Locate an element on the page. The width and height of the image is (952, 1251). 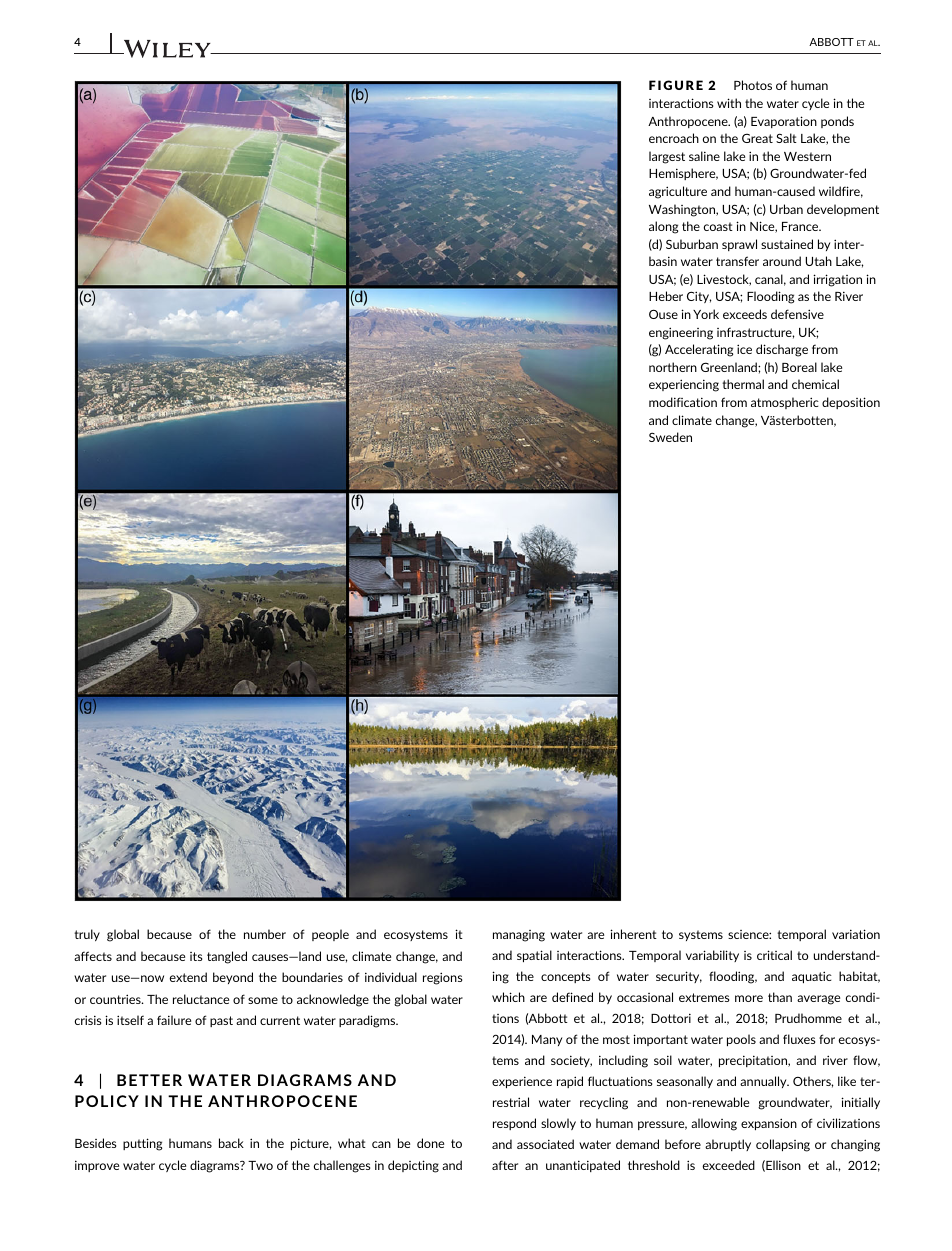
putting is located at coordinates (142, 1144).
